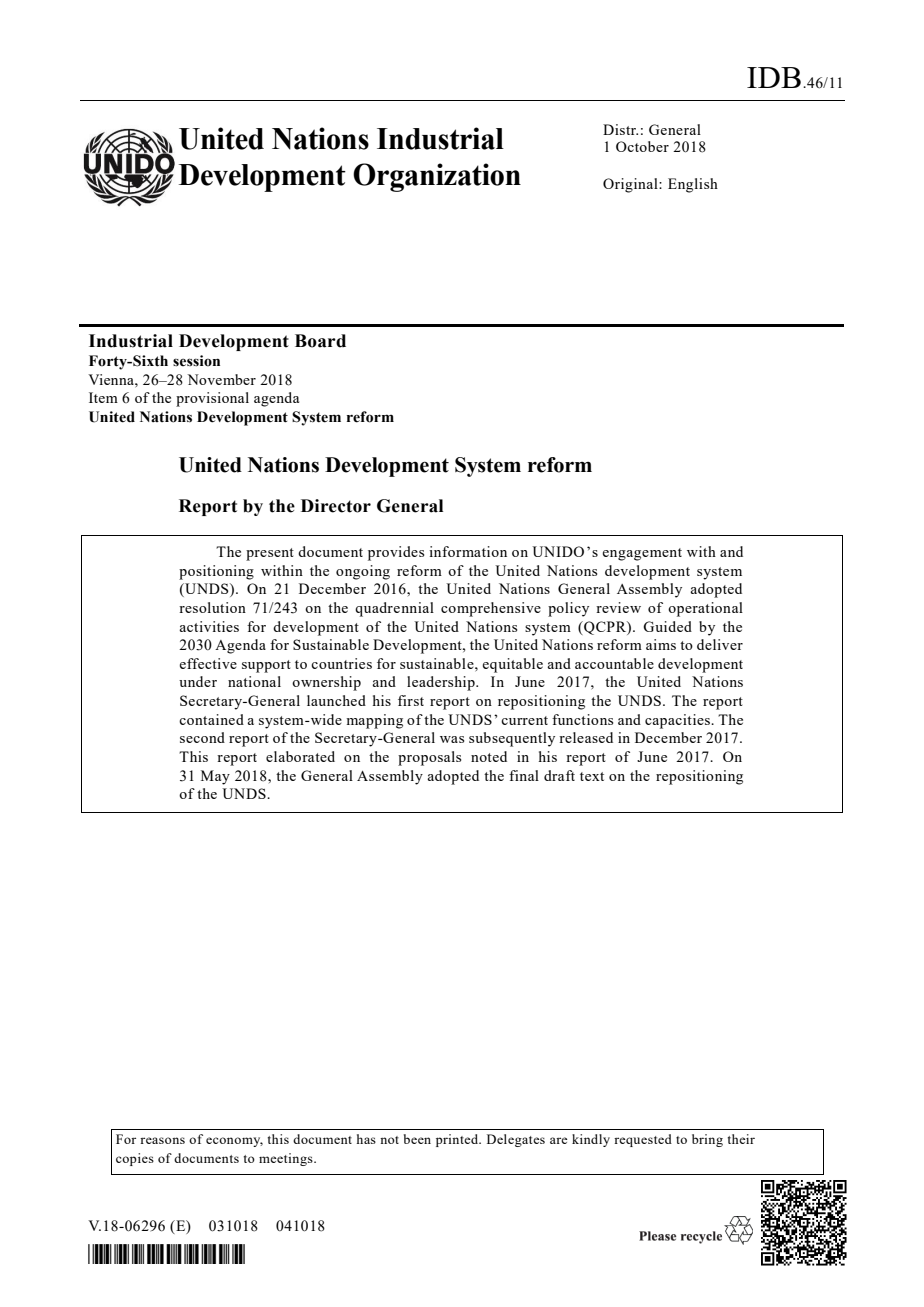 The width and height of the document is (924, 1307). Describe the element at coordinates (693, 185) in the document. I see `English` at that location.
